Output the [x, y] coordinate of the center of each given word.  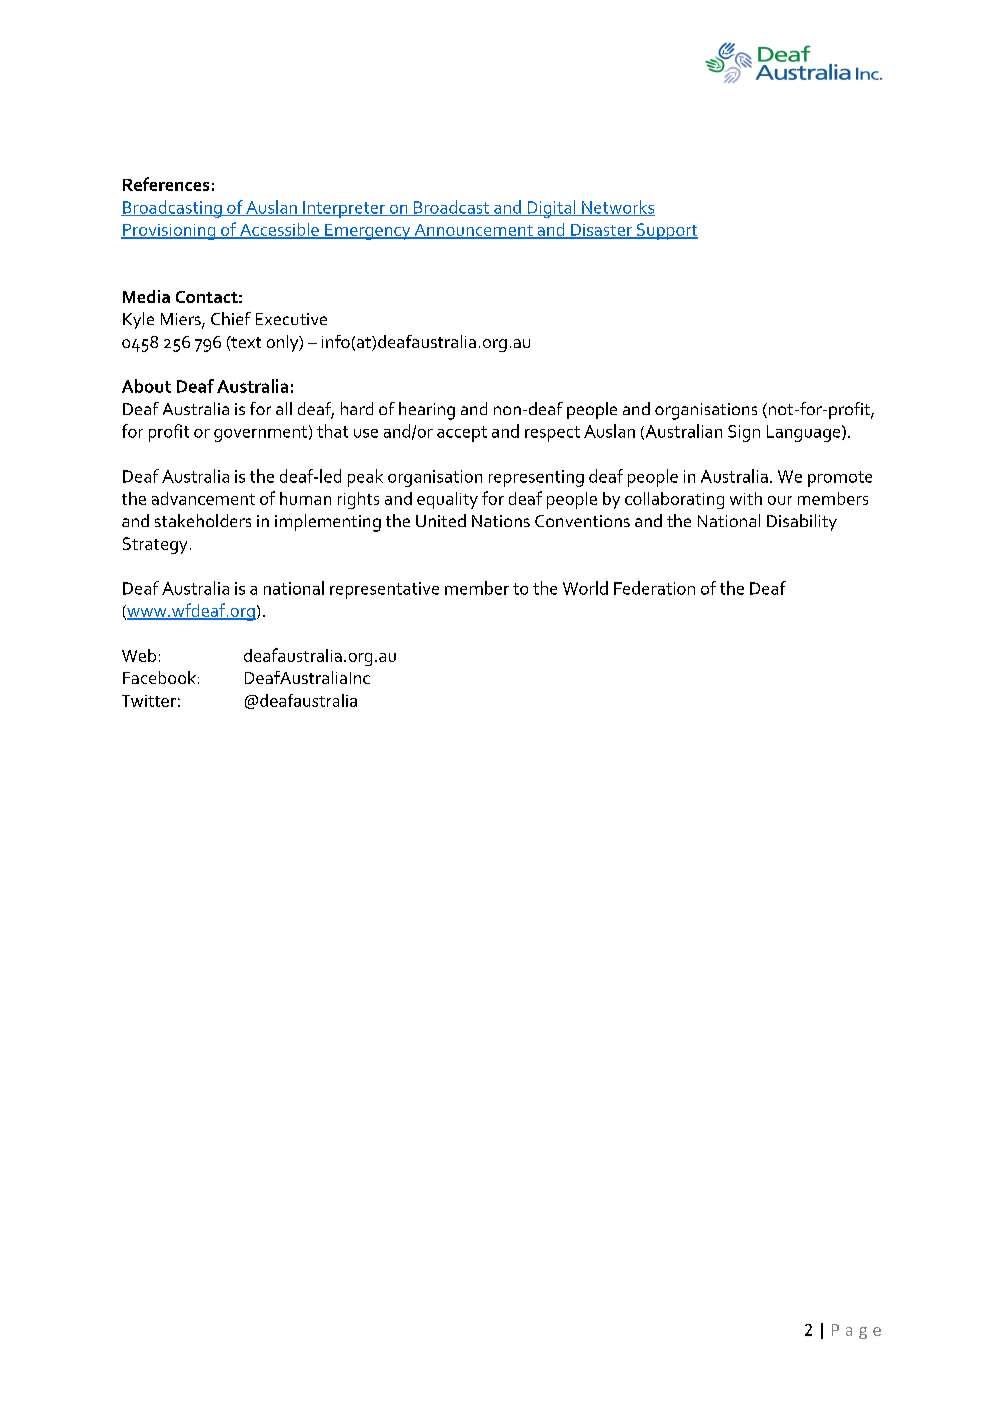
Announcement [473, 231]
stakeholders [203, 520]
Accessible [279, 230]
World [585, 588]
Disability [802, 522]
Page [856, 1331]
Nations [501, 521]
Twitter [149, 701]
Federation [654, 588]
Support [666, 231]
